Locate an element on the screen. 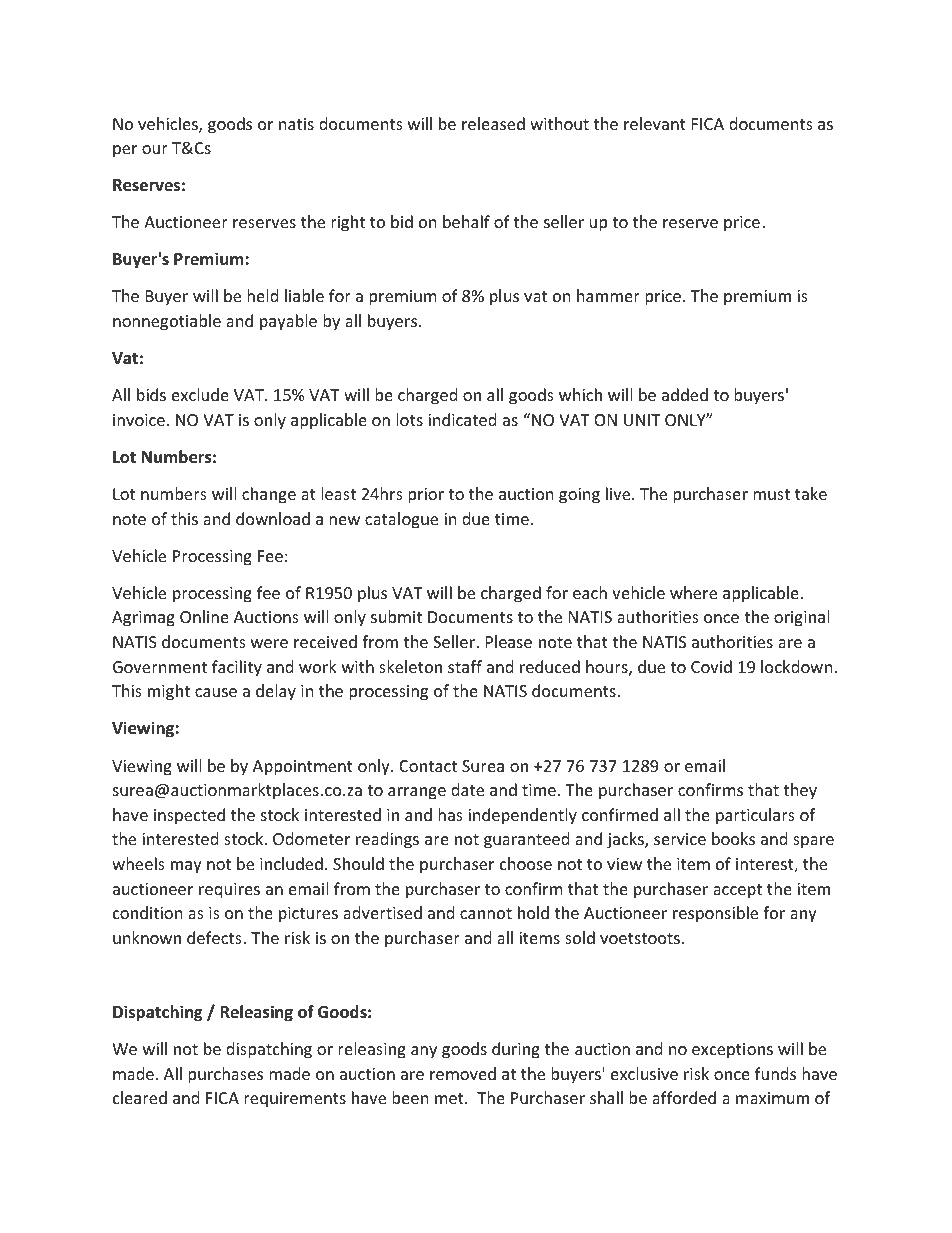 This screenshot has height=1233, width=952. books is located at coordinates (733, 838).
